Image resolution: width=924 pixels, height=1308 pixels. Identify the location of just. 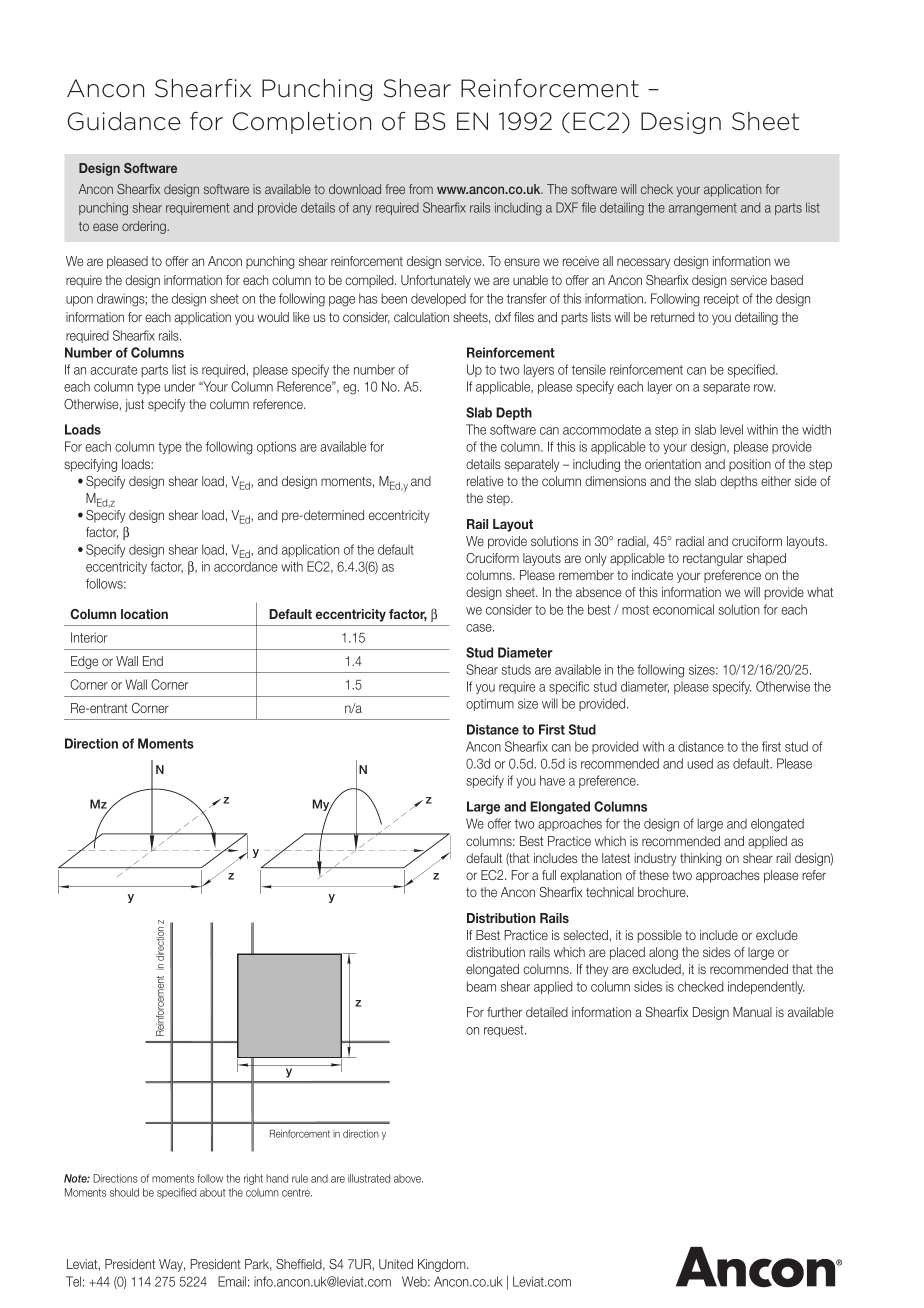
(134, 405).
